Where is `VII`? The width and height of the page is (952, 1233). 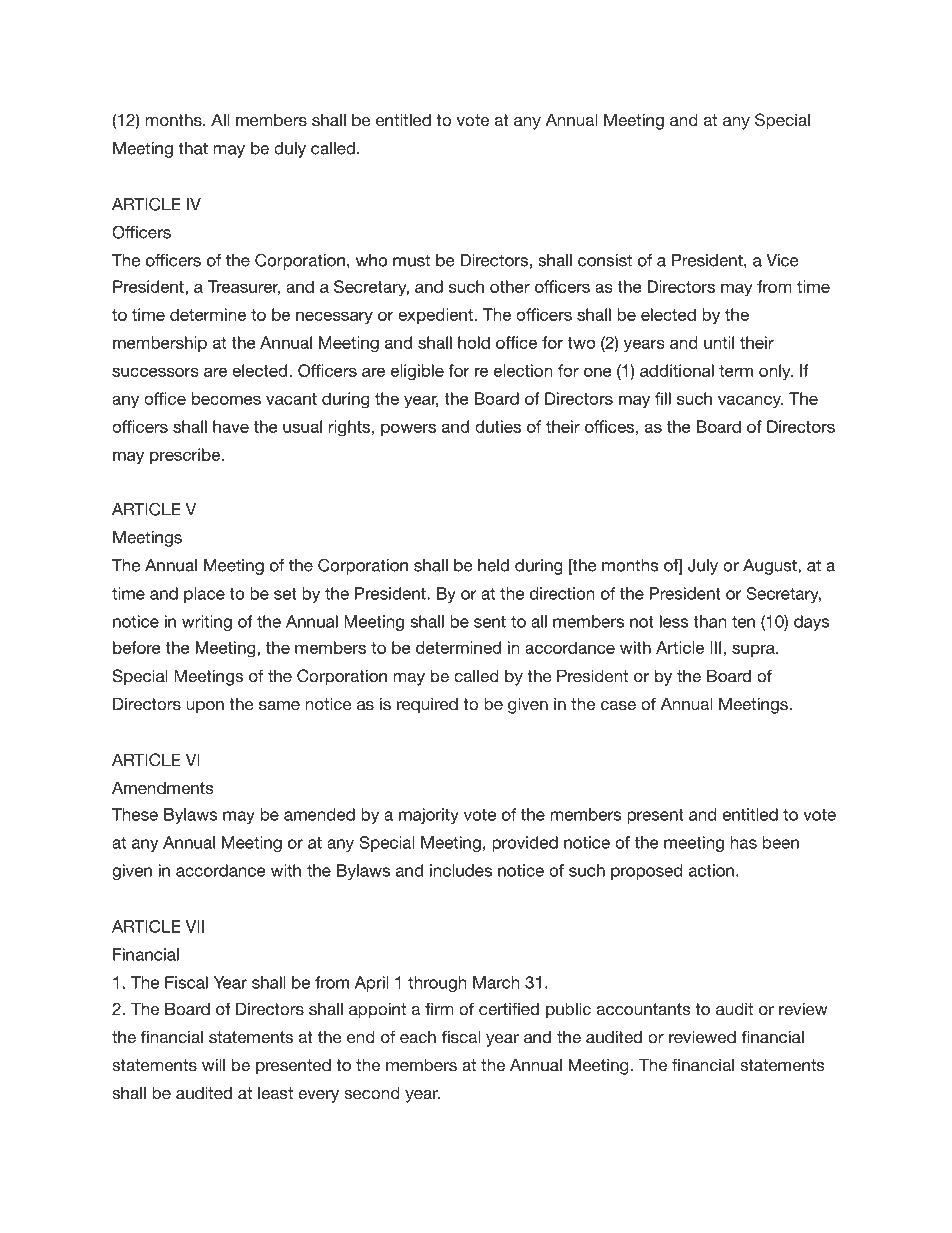
VII is located at coordinates (195, 926).
